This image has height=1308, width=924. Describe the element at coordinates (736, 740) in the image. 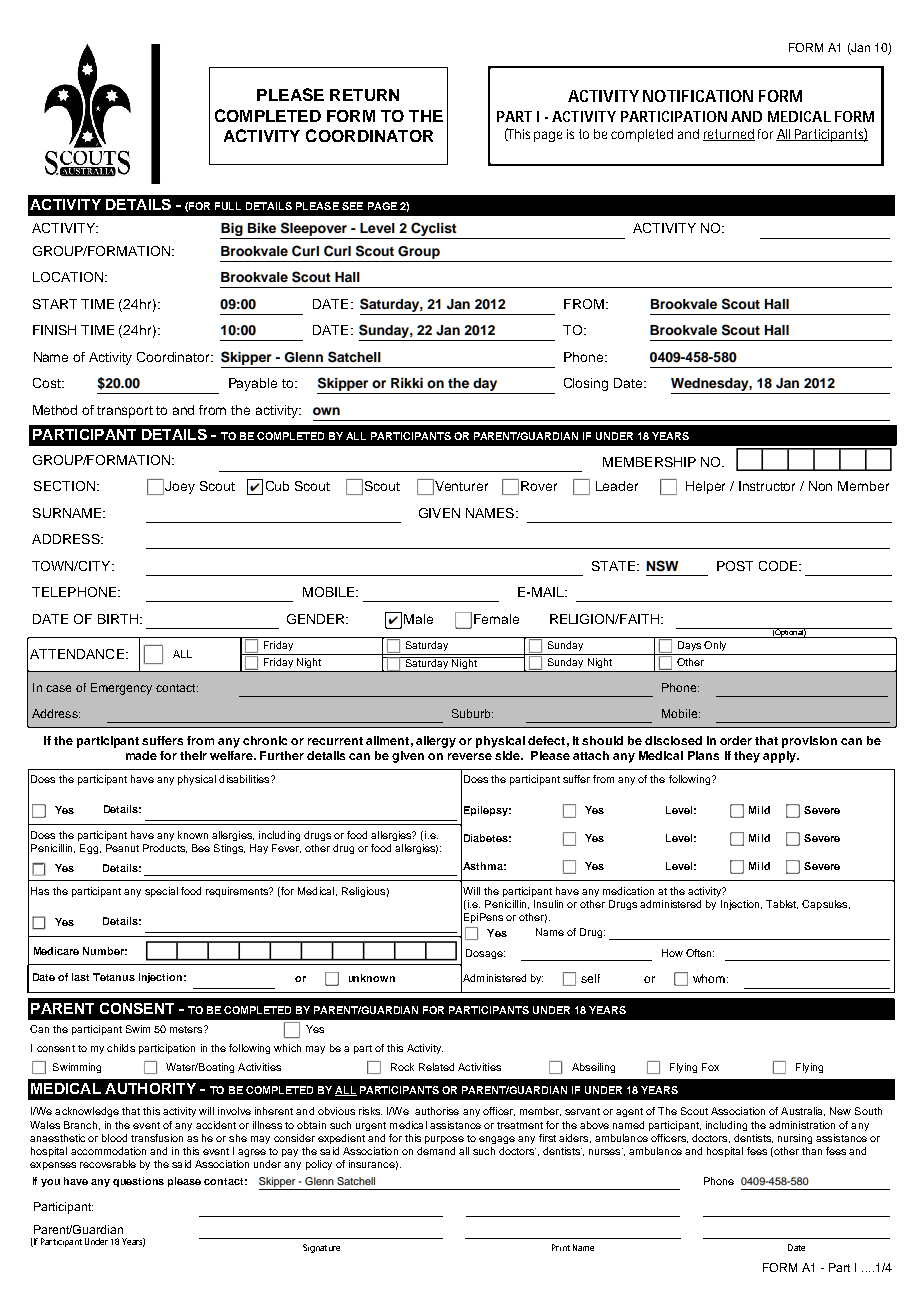

I see `order` at that location.
